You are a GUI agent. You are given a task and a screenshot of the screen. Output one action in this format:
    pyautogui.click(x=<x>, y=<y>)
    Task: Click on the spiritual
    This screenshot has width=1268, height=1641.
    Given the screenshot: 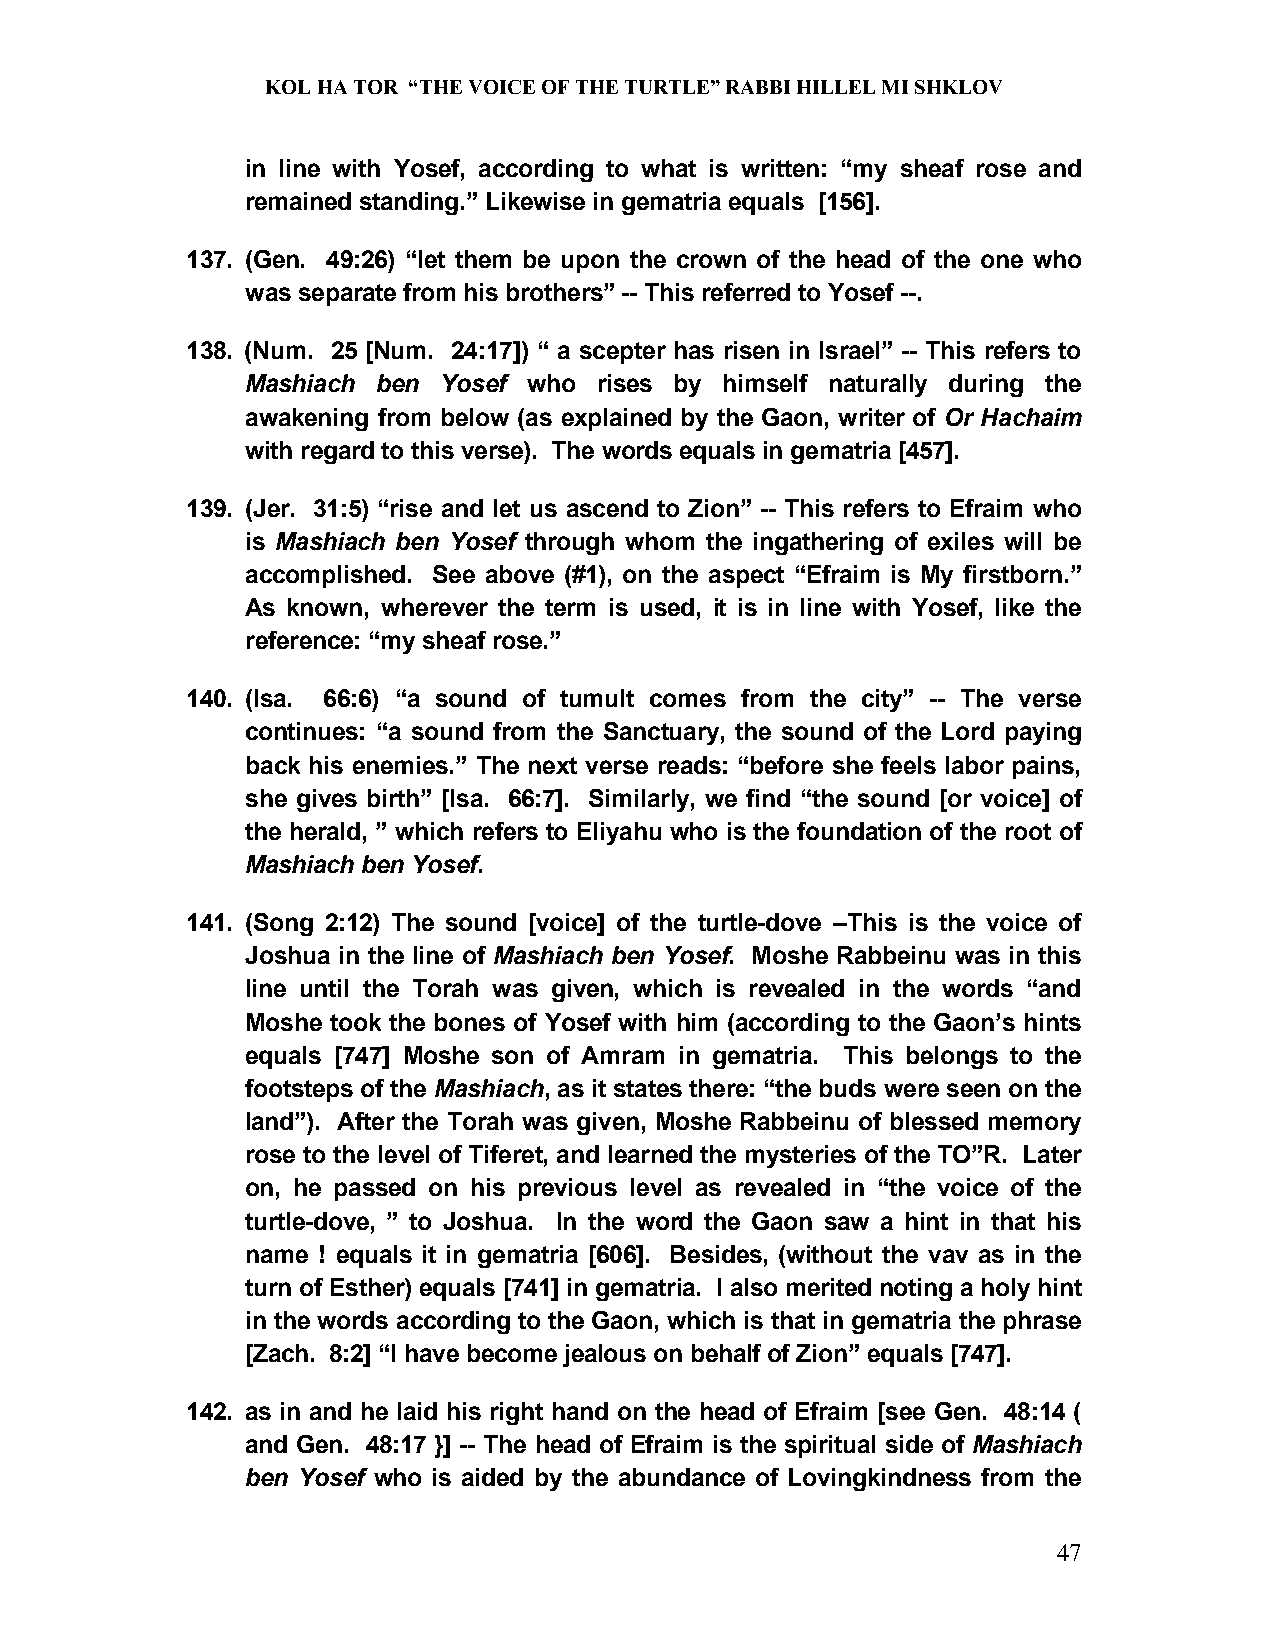 What is the action you would take?
    pyautogui.click(x=830, y=1446)
